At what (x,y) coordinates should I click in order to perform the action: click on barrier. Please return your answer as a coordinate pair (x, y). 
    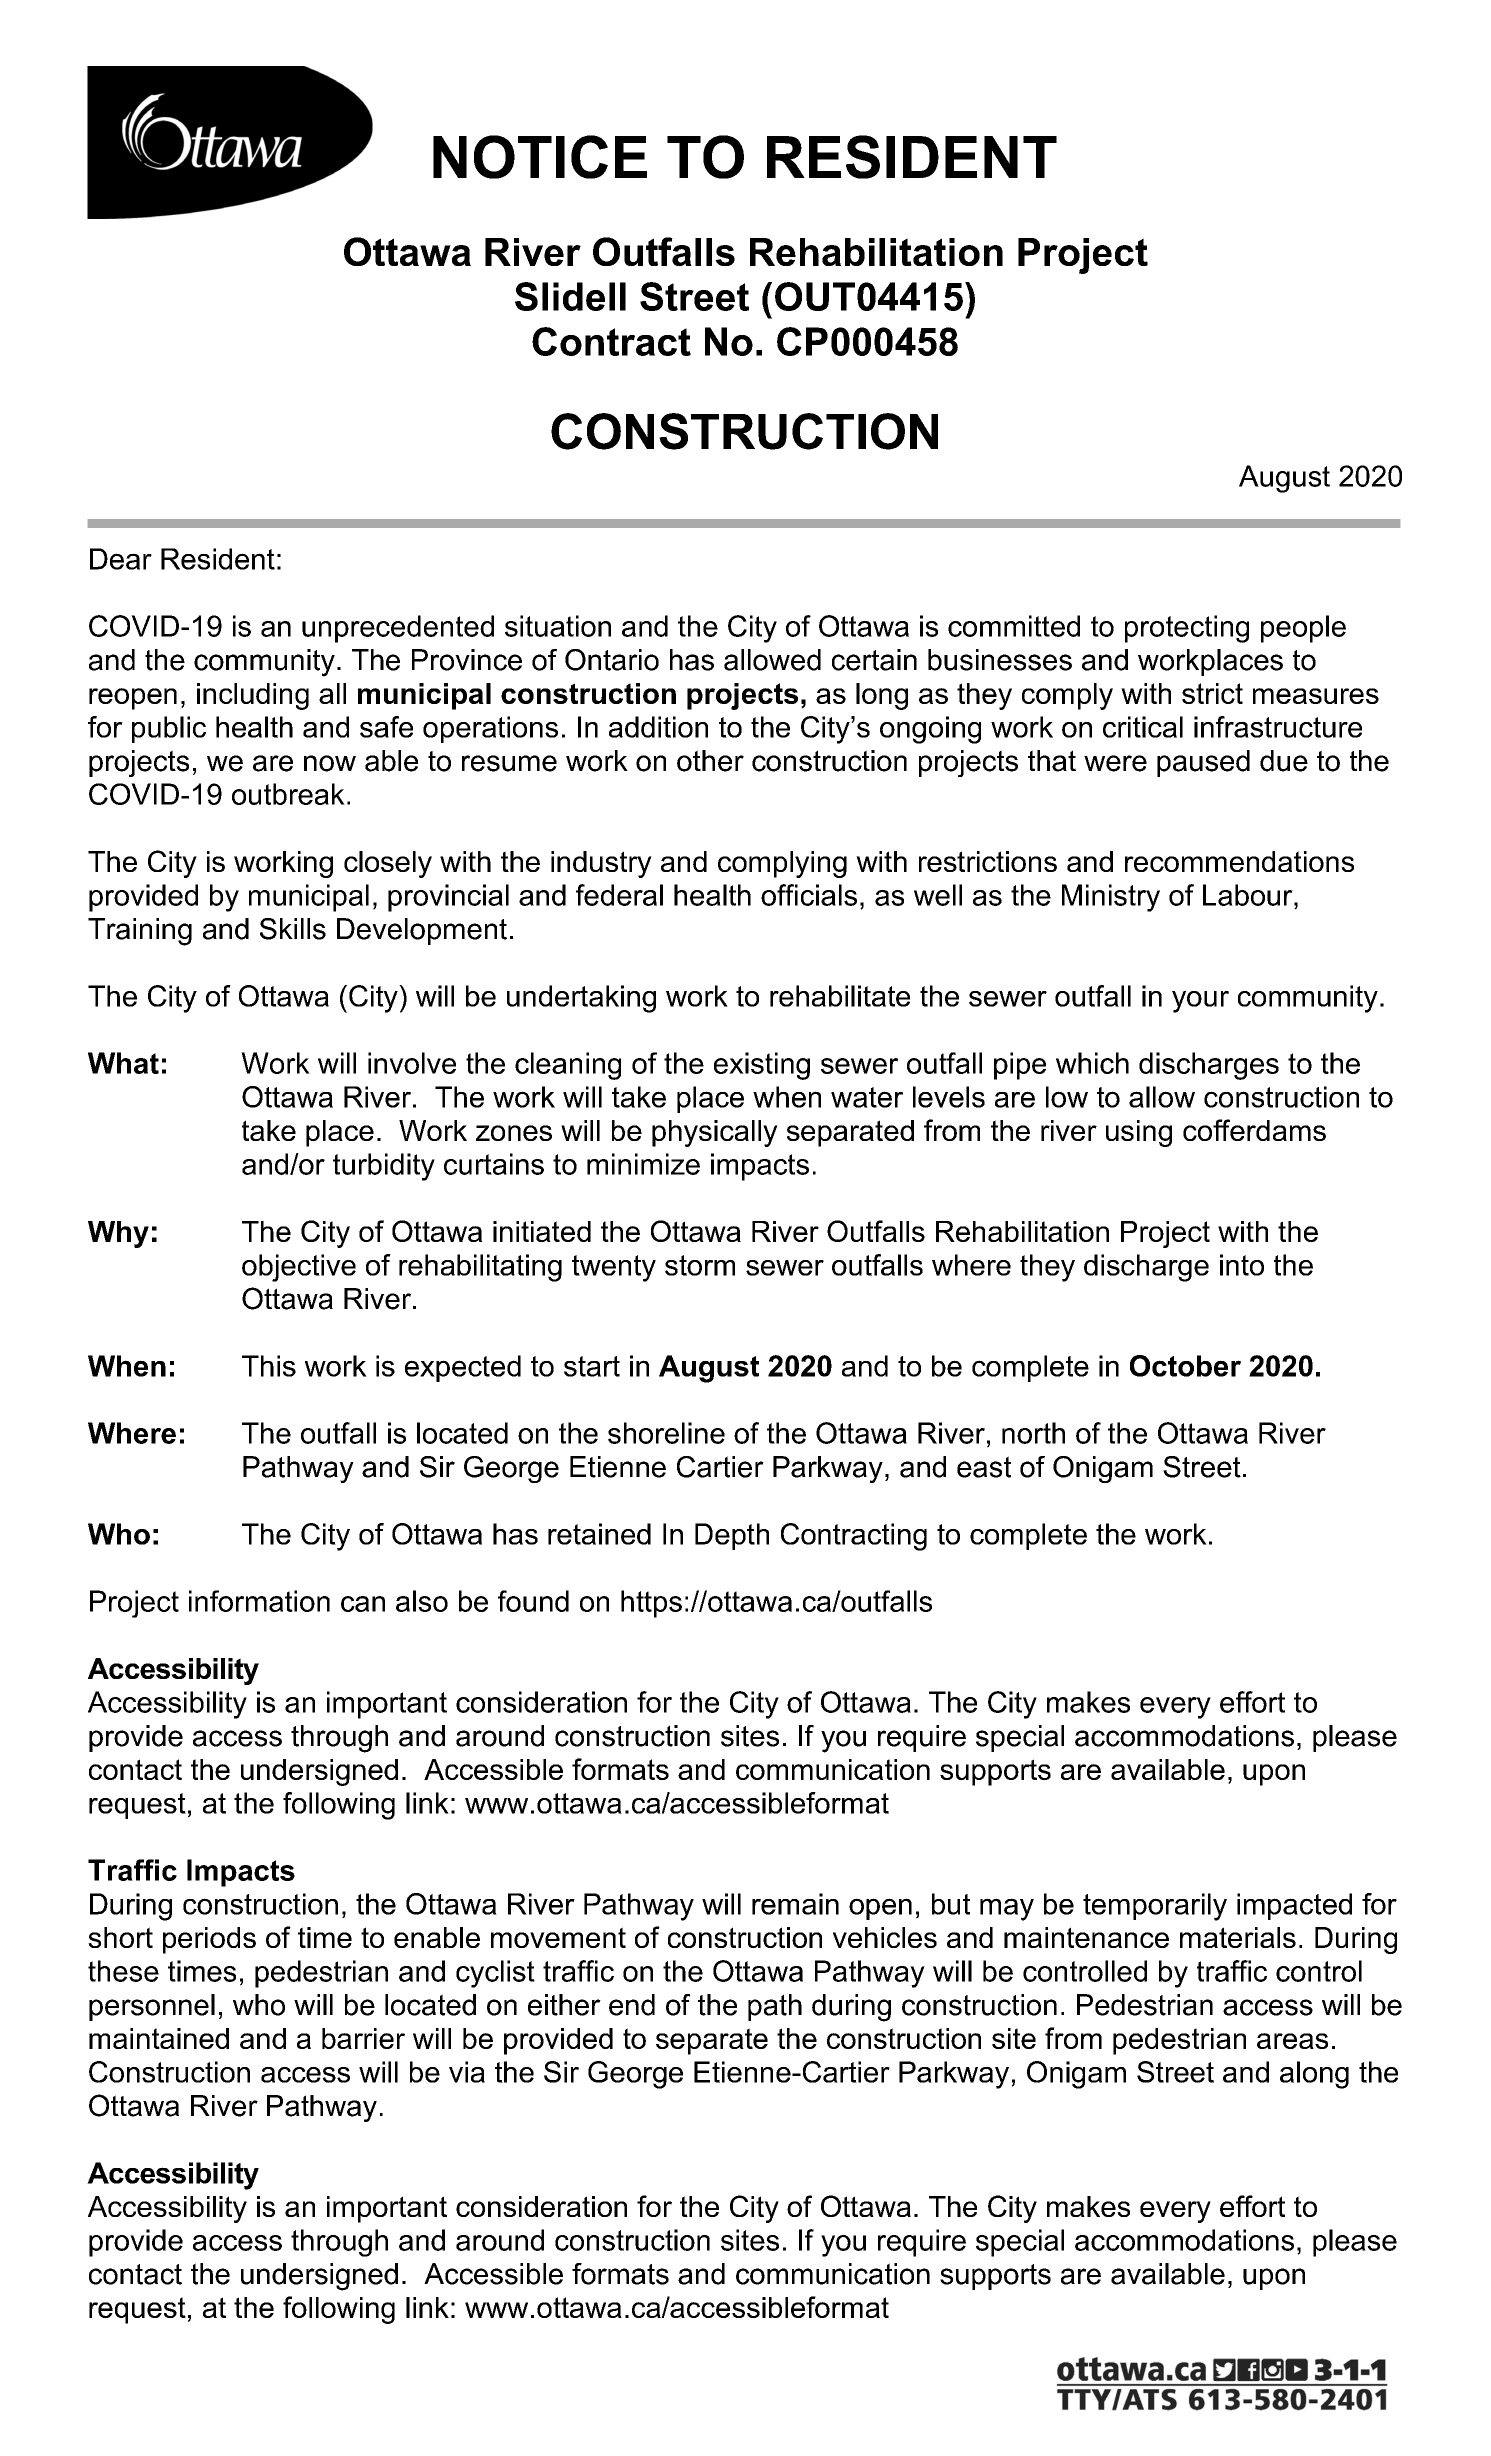
    Looking at the image, I should click on (363, 2038).
